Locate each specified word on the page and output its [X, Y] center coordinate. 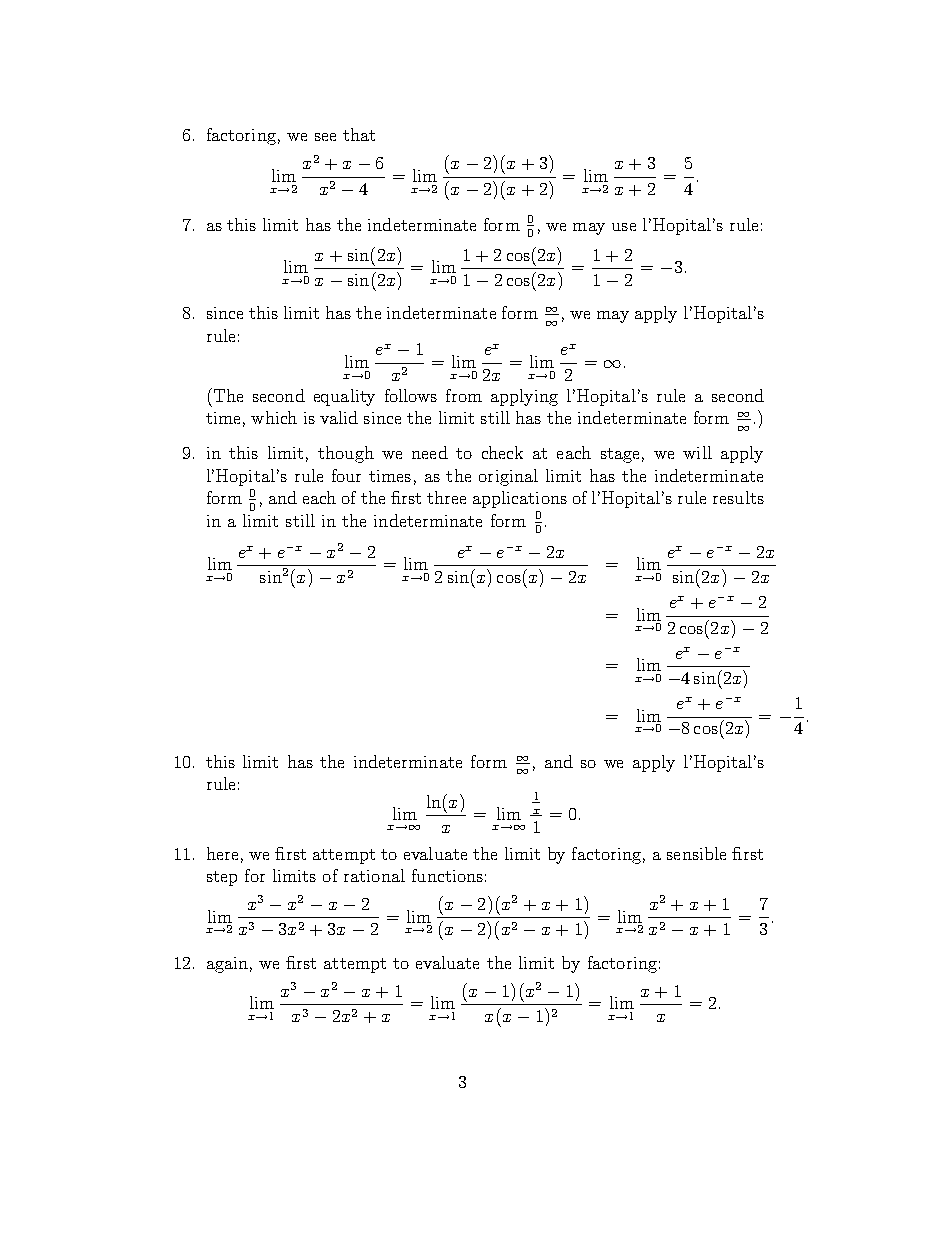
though [346, 454]
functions [447, 875]
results [738, 497]
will [697, 452]
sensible [696, 853]
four [346, 475]
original [508, 477]
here [222, 853]
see [325, 137]
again [227, 965]
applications [520, 499]
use [624, 227]
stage [620, 455]
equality [344, 397]
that [359, 134]
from [464, 395]
